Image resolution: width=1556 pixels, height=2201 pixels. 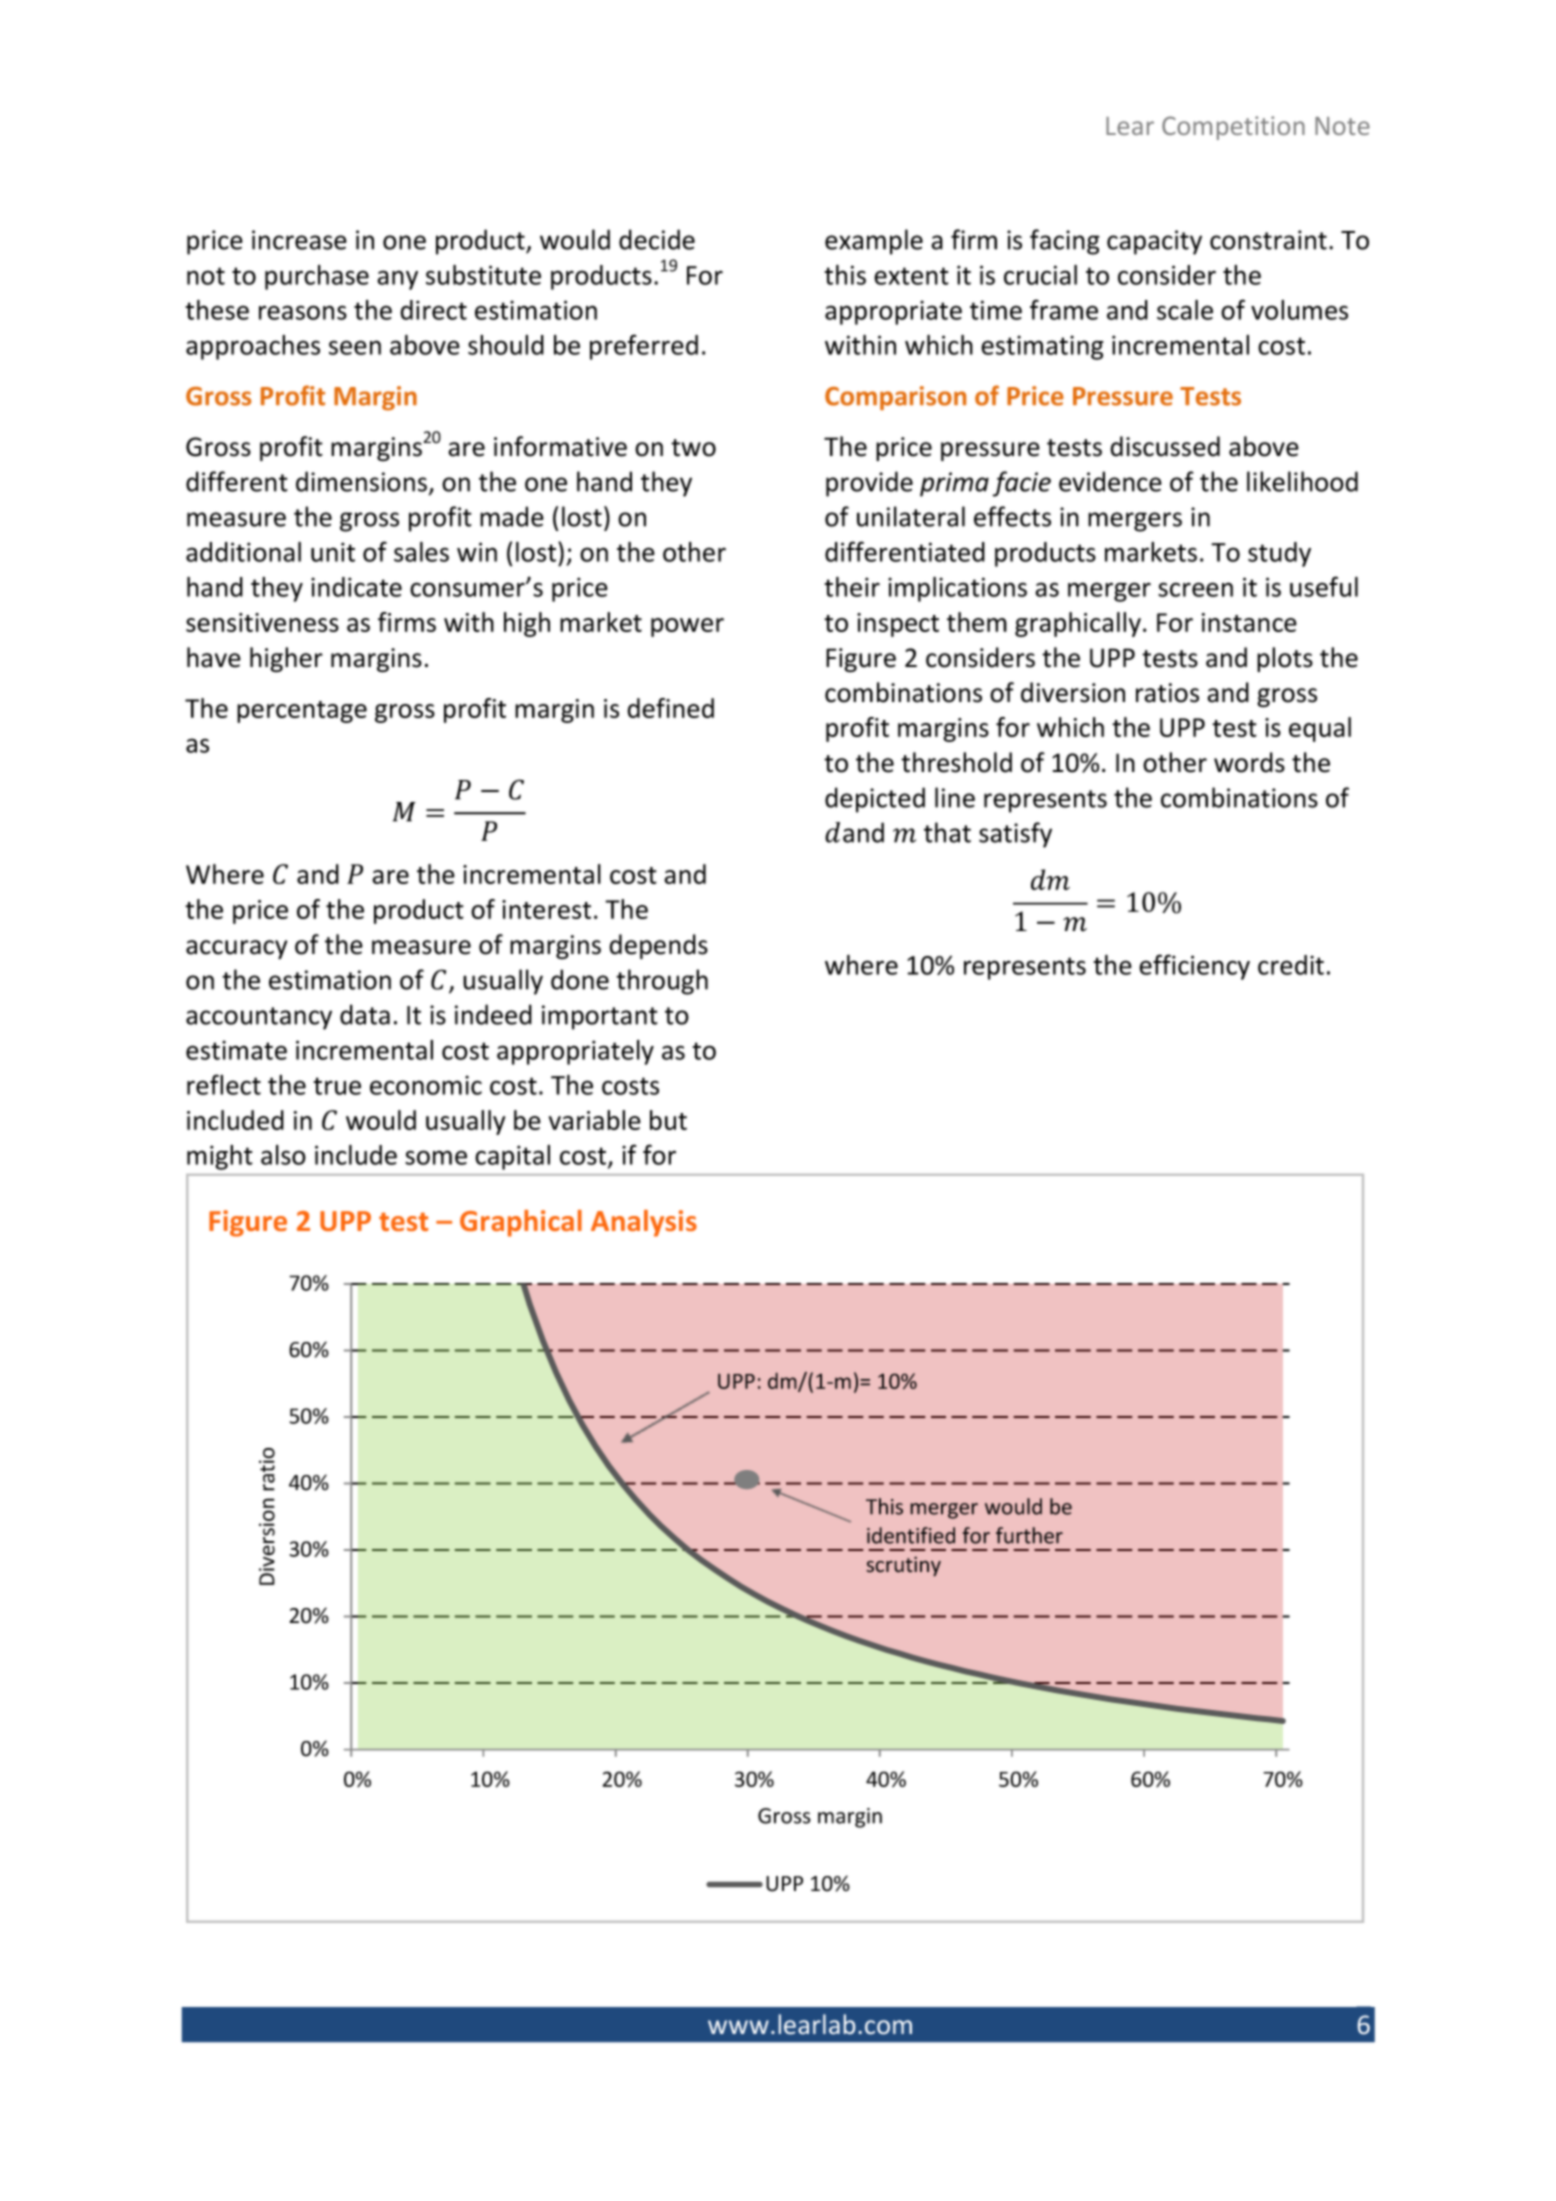 What do you see at coordinates (911, 1535) in the page?
I see `identified` at bounding box center [911, 1535].
